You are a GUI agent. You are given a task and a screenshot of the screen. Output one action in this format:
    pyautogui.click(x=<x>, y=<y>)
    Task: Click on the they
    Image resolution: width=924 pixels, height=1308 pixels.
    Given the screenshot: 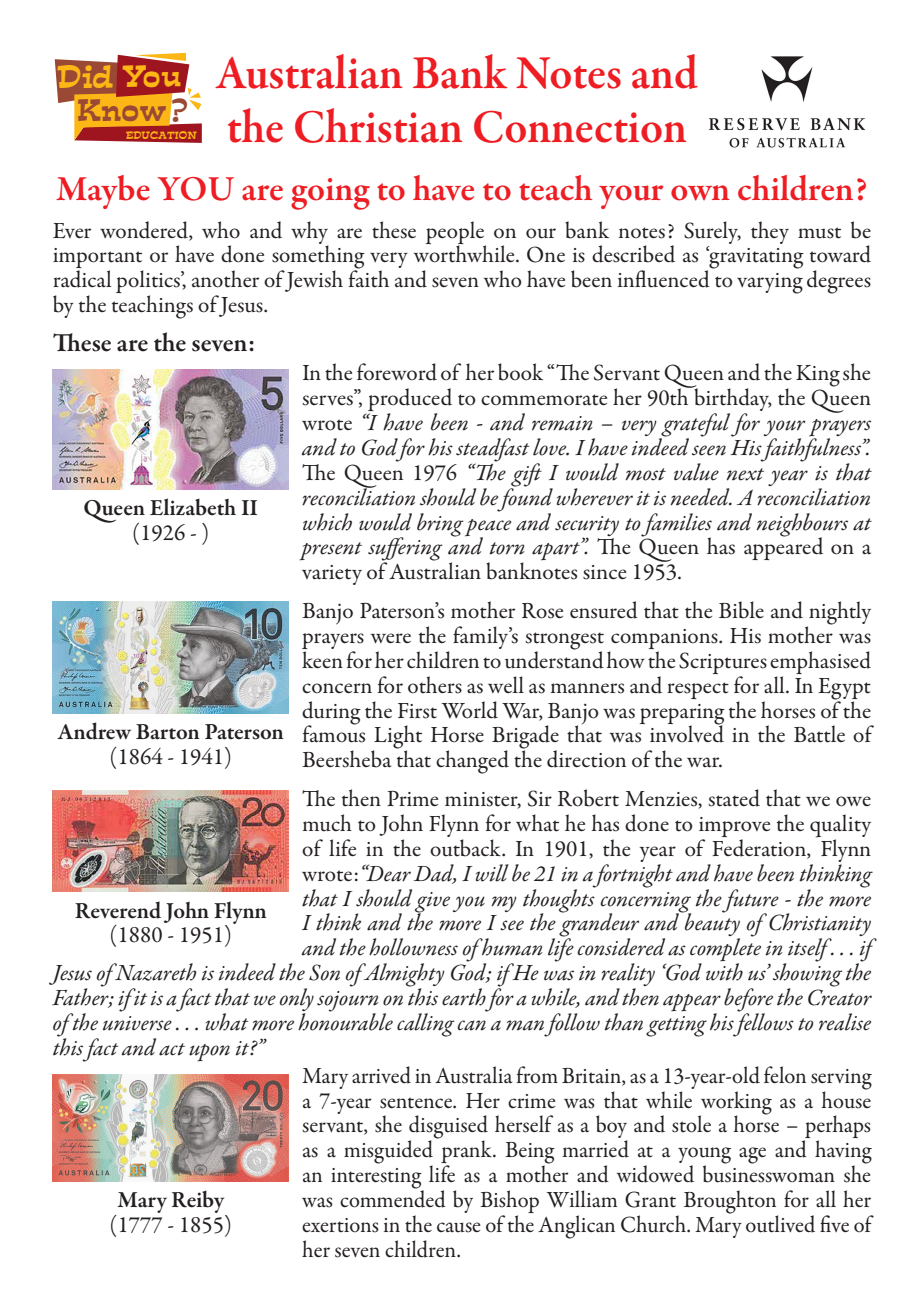 What is the action you would take?
    pyautogui.click(x=770, y=232)
